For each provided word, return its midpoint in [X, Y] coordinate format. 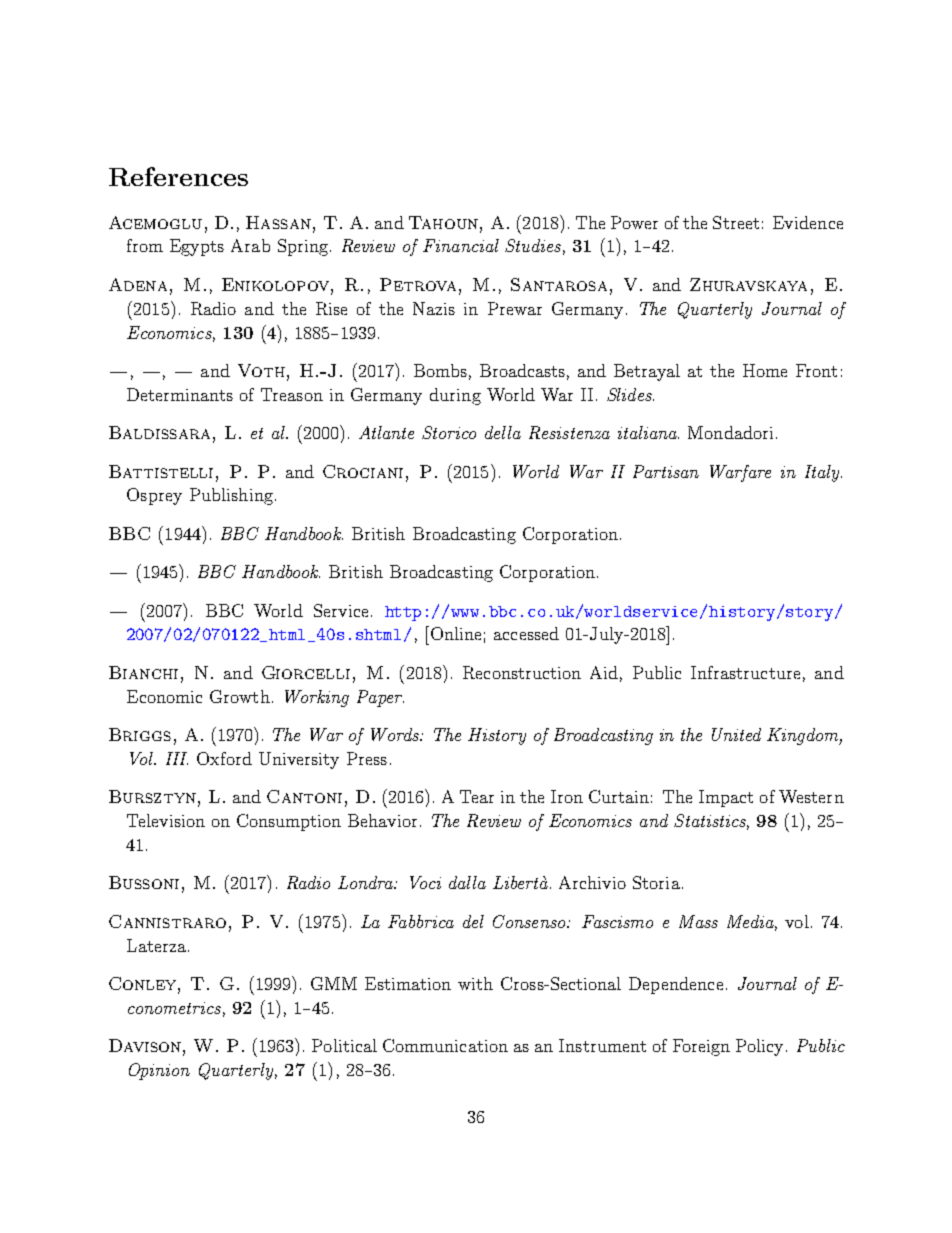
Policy [761, 1047]
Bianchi [143, 672]
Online [454, 633]
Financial [461, 245]
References [178, 176]
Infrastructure [745, 672]
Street [736, 222]
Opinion [159, 1071]
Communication [445, 1045]
